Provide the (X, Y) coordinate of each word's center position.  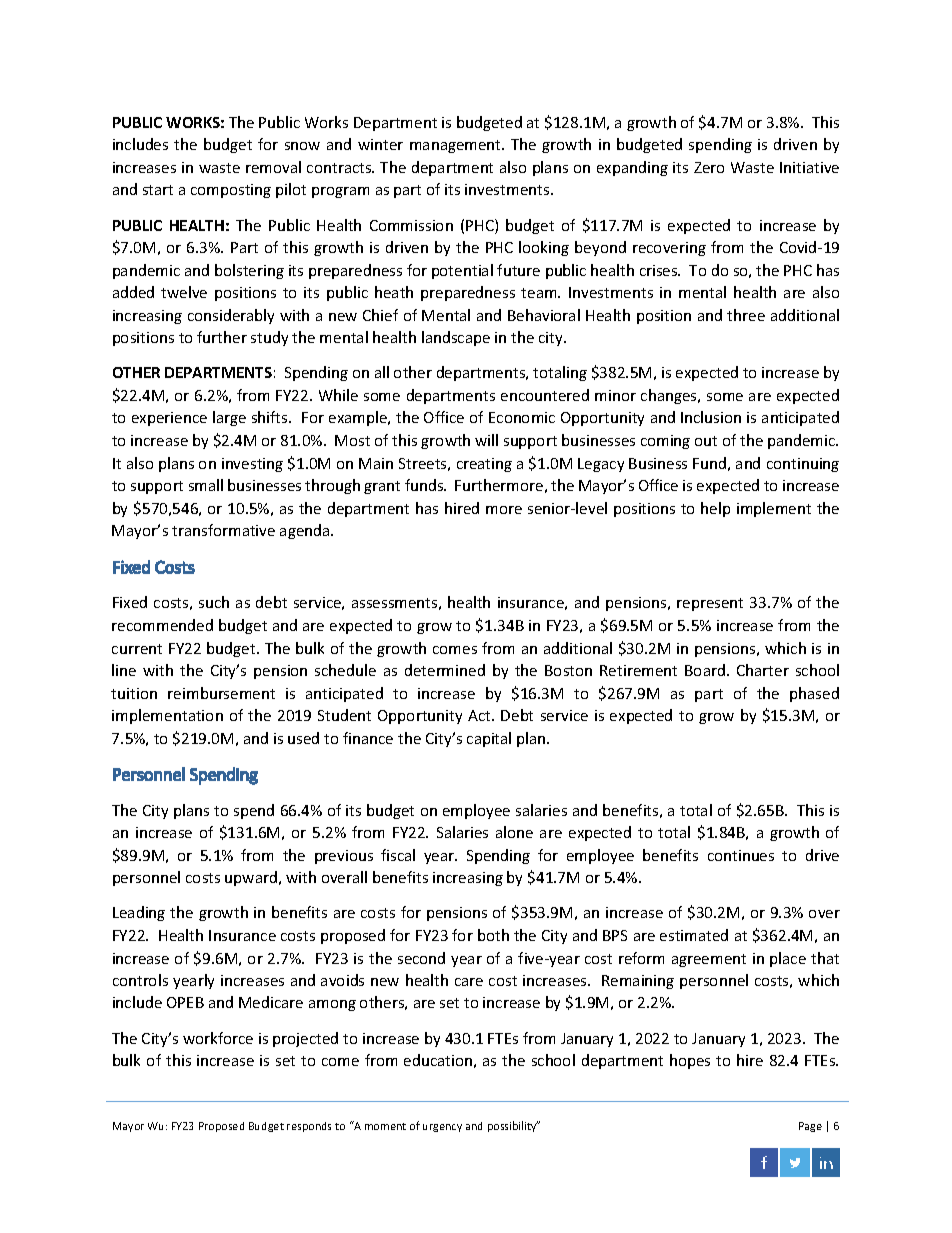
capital (489, 739)
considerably (231, 316)
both (493, 935)
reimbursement (221, 693)
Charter (763, 670)
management (456, 146)
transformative (223, 530)
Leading (139, 913)
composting (231, 191)
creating (484, 465)
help (715, 509)
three (746, 315)
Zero (709, 167)
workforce (218, 1038)
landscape (456, 338)
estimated (694, 935)
